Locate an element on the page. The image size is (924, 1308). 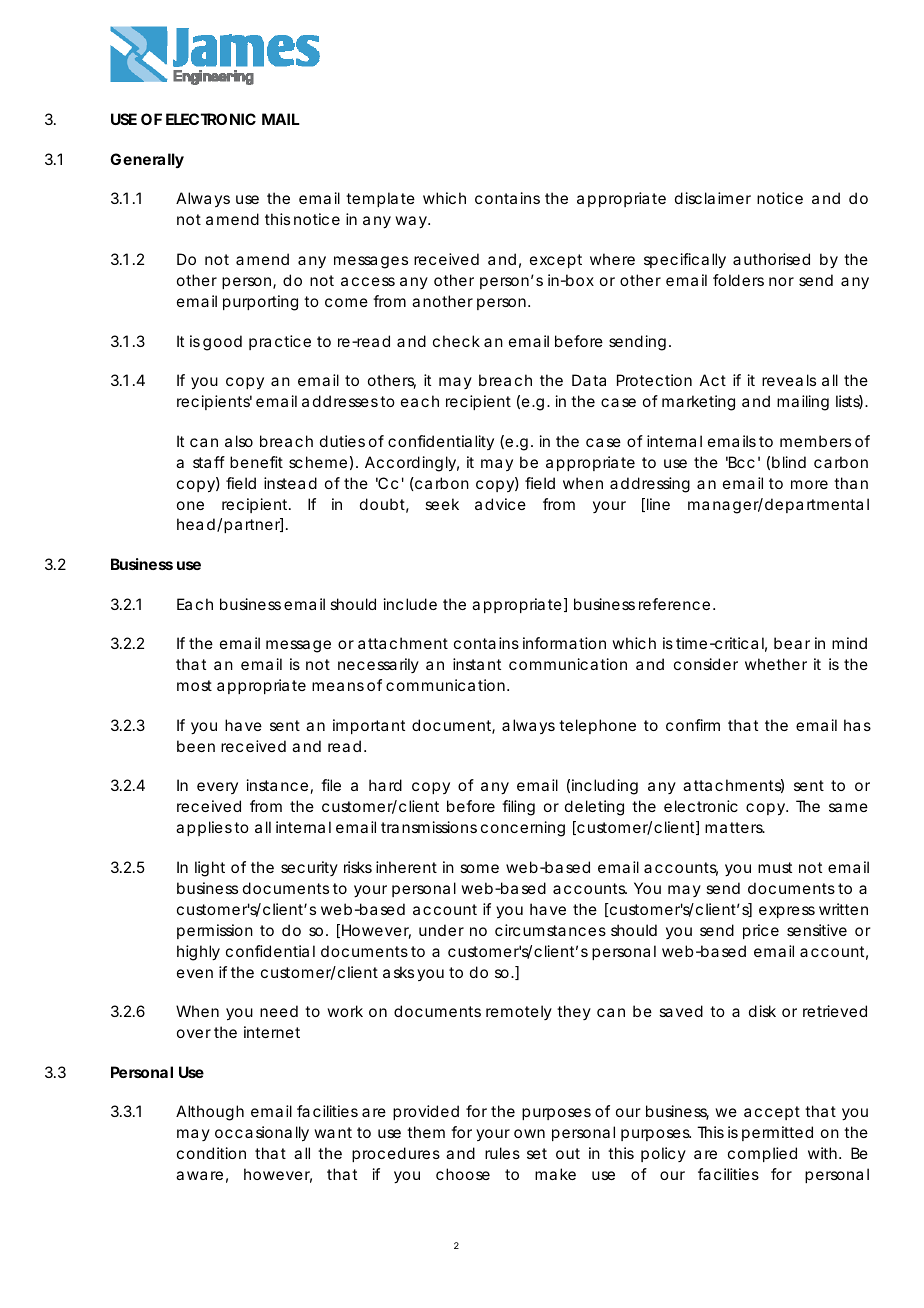
complied is located at coordinates (762, 1154).
